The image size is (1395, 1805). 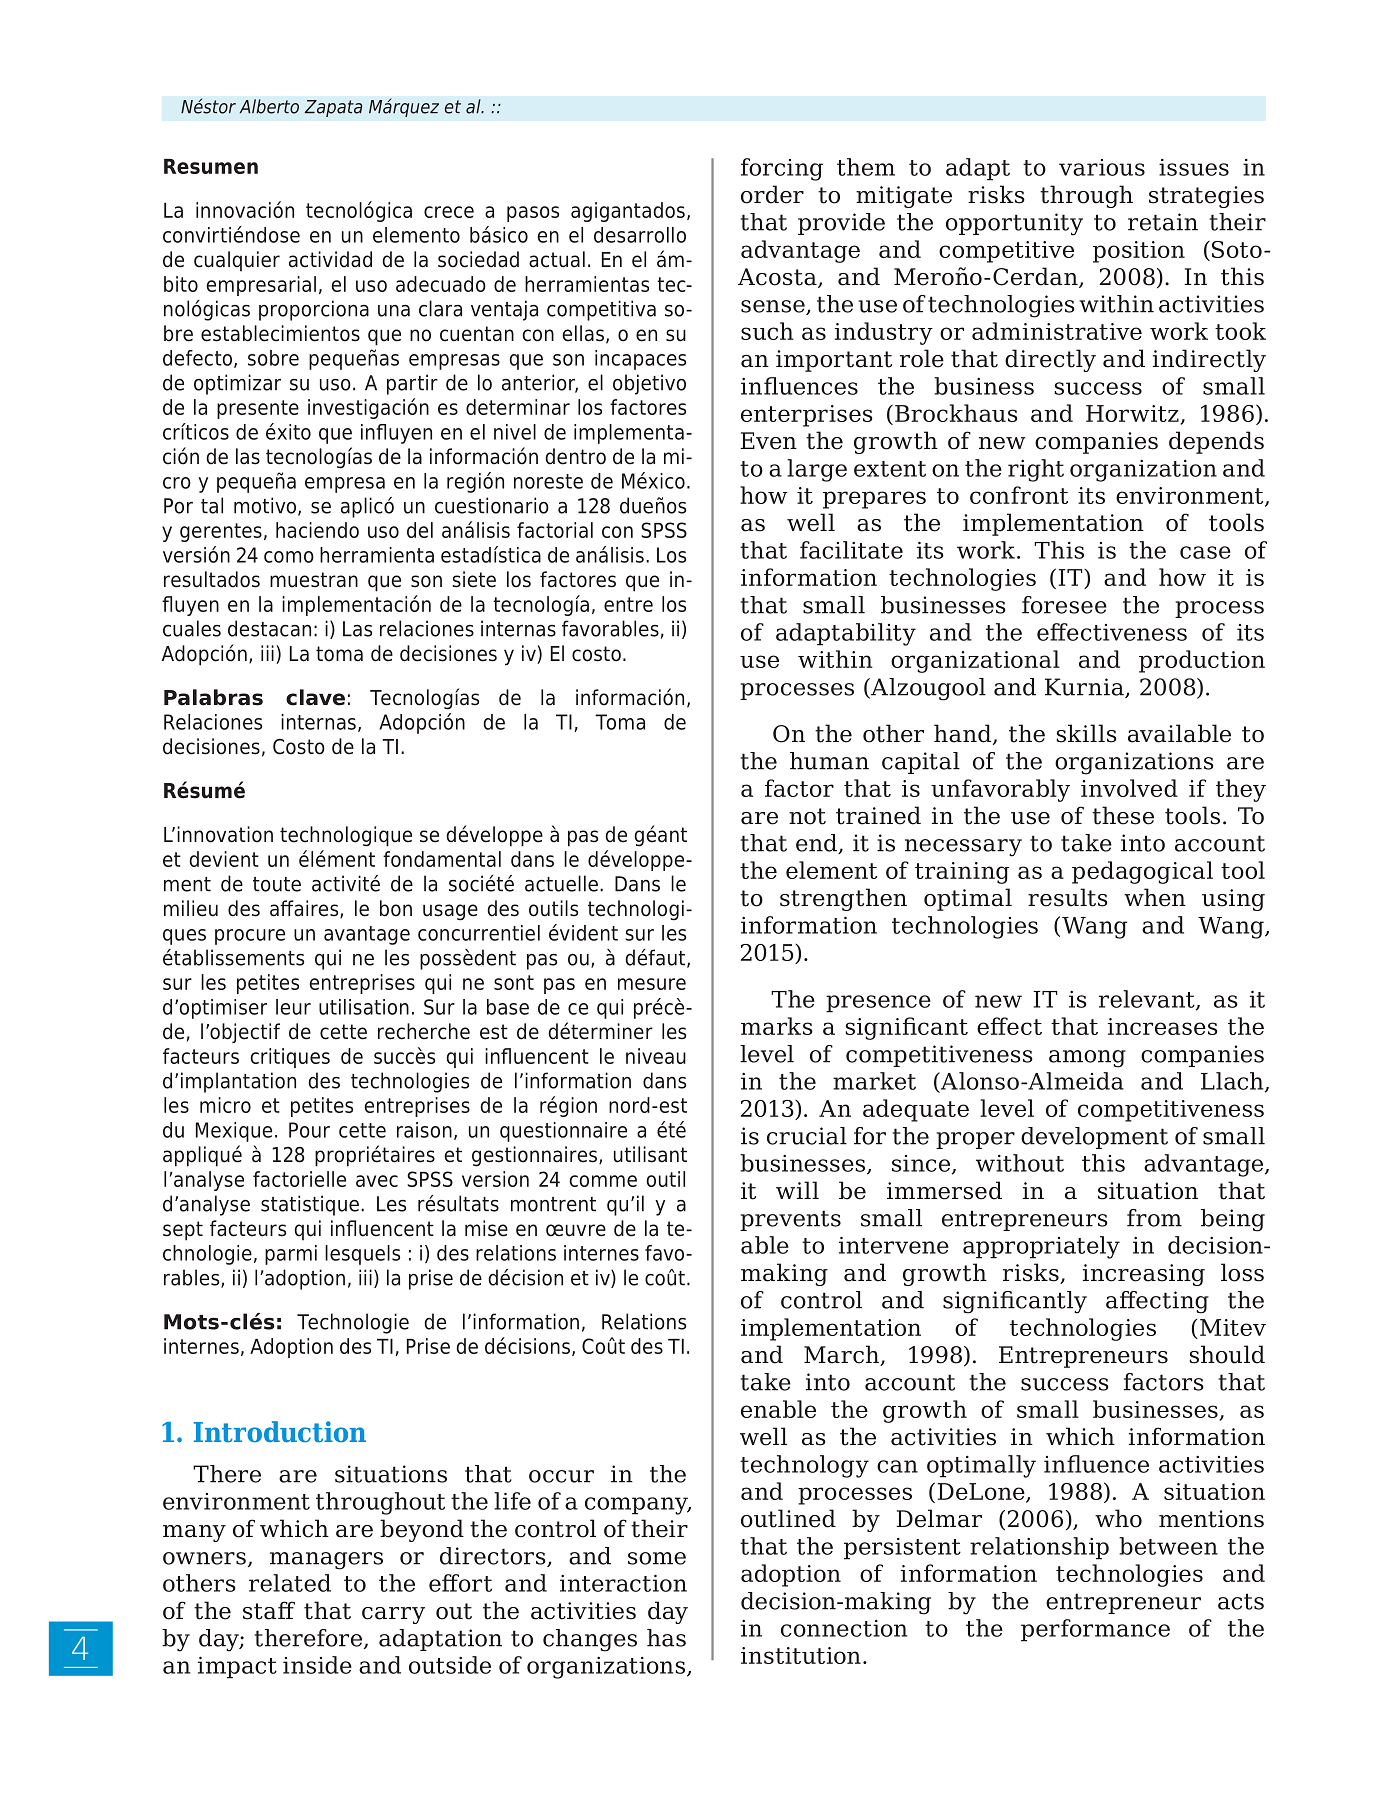 I want to click on skills, so click(x=1086, y=733).
